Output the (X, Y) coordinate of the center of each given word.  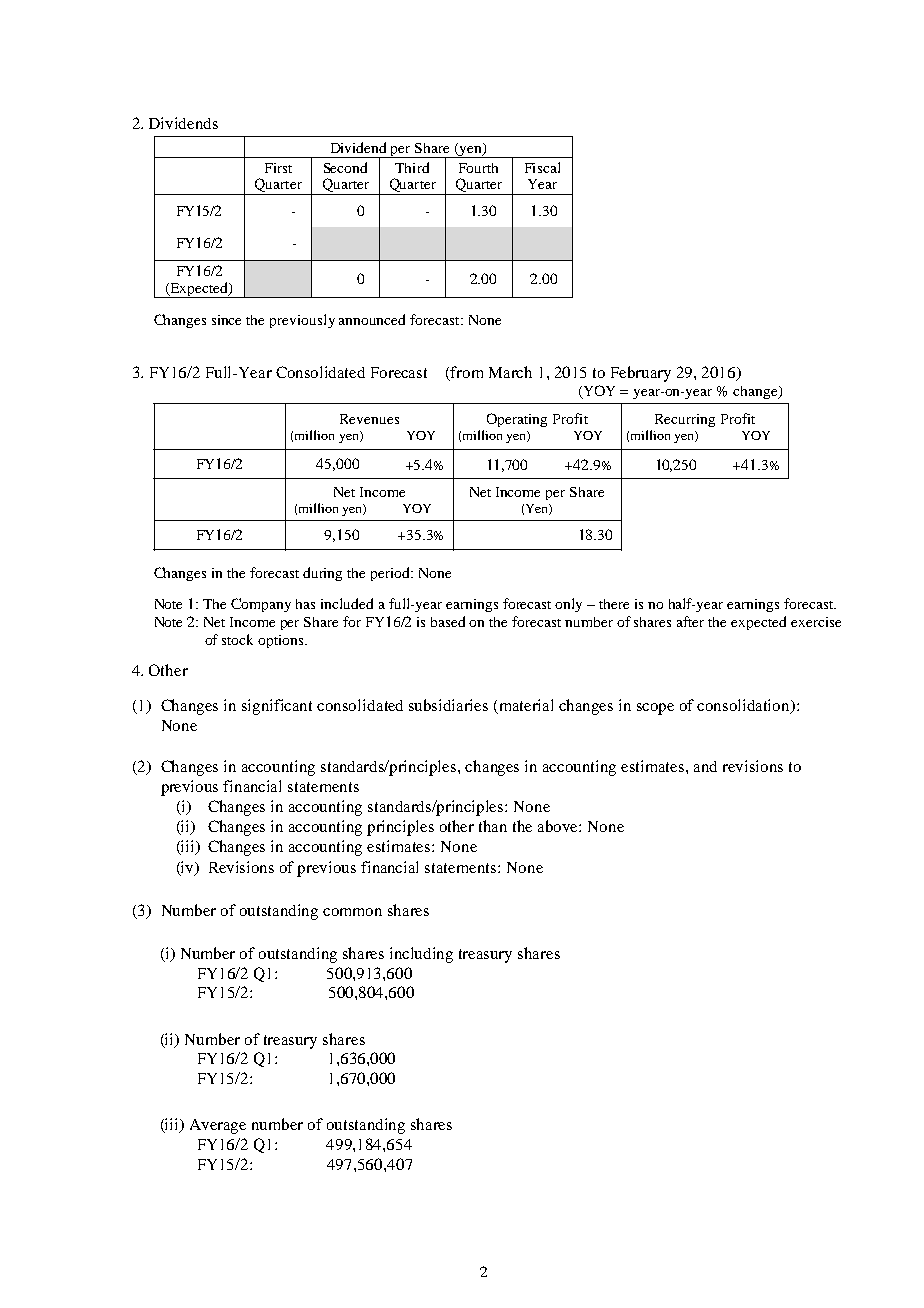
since (226, 320)
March (510, 372)
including (421, 955)
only (568, 605)
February (641, 374)
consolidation (744, 706)
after (690, 621)
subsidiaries (448, 705)
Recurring (685, 420)
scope (655, 709)
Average (218, 1126)
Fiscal (542, 167)
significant (277, 707)
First (278, 168)
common (352, 912)
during (322, 574)
